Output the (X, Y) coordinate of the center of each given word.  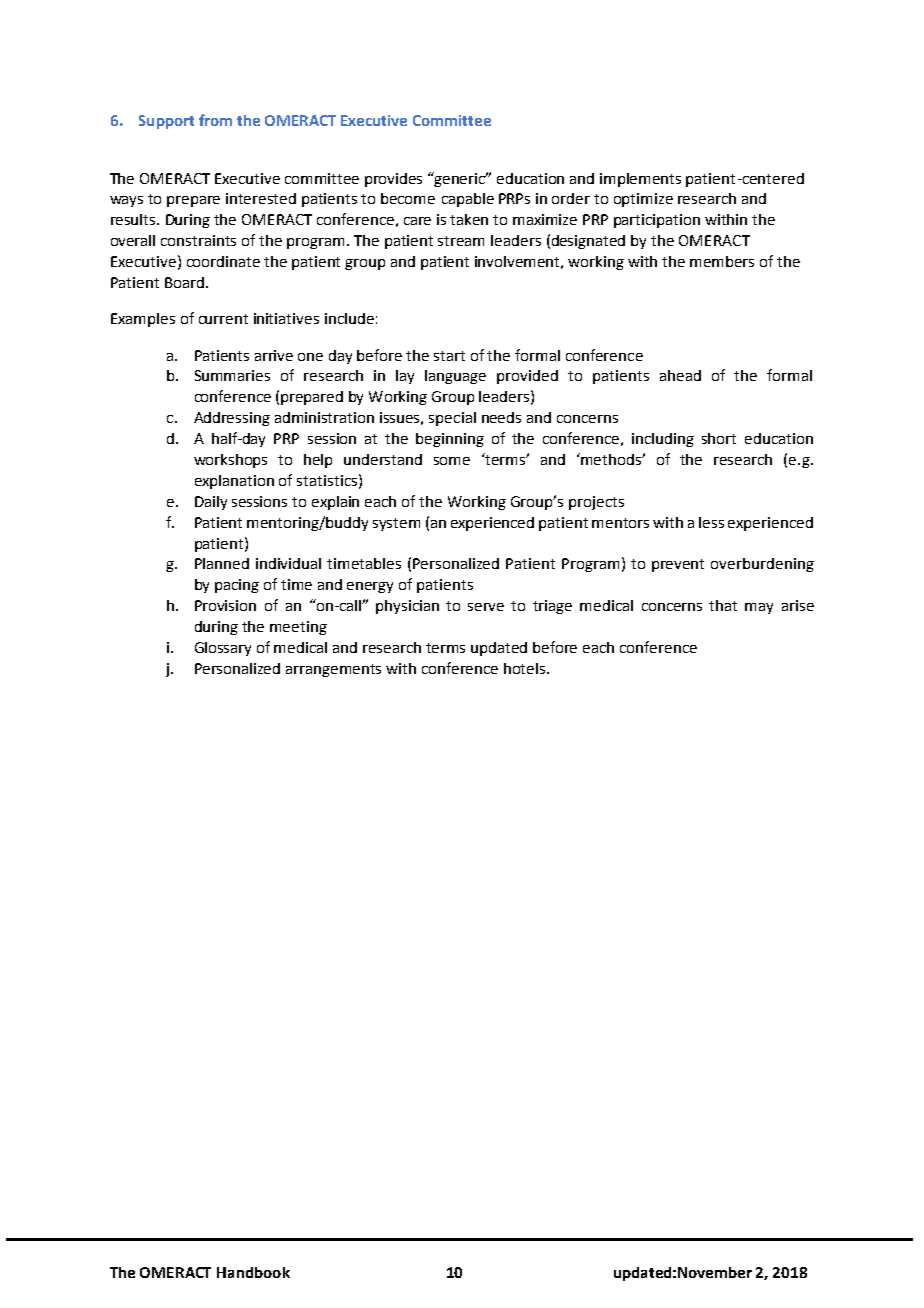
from (215, 120)
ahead (680, 375)
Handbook (253, 1272)
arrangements (333, 670)
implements (640, 180)
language (455, 377)
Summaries (232, 375)
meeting (298, 628)
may (759, 608)
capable (468, 200)
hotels (526, 668)
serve (486, 607)
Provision (225, 605)
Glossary (223, 649)
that (723, 605)
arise (798, 605)
